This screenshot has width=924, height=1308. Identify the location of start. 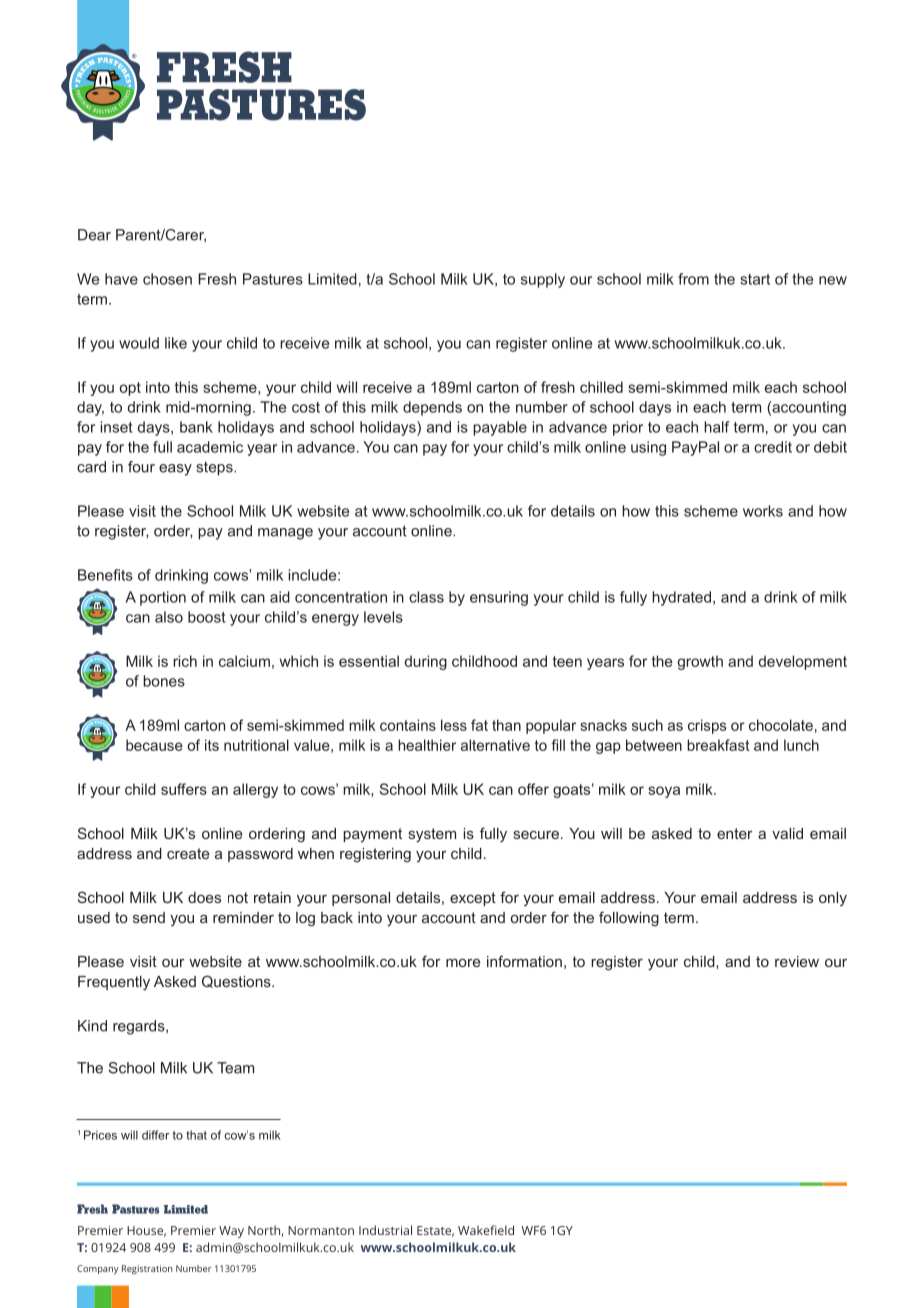
(755, 279).
